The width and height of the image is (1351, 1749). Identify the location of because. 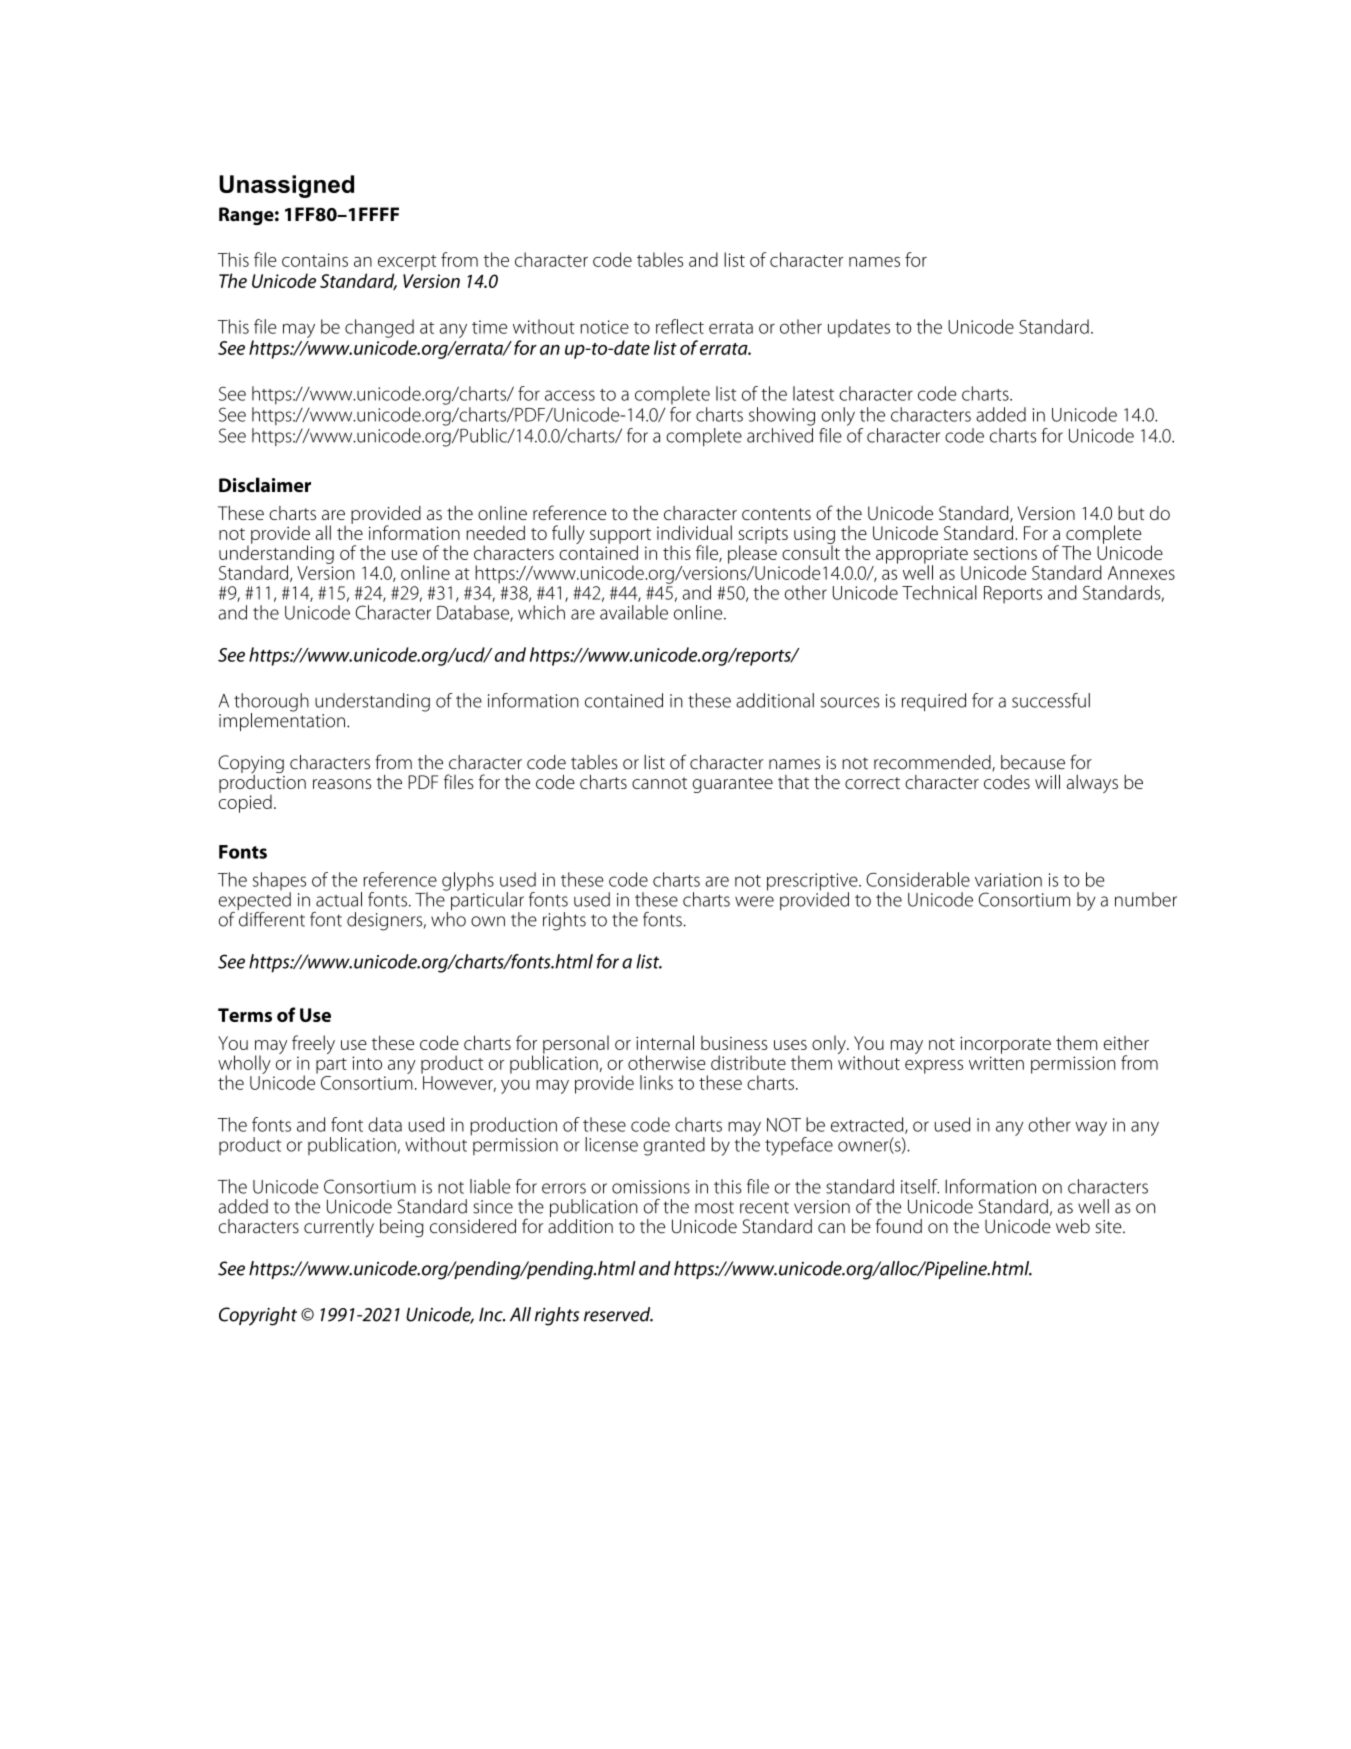
(1033, 762).
